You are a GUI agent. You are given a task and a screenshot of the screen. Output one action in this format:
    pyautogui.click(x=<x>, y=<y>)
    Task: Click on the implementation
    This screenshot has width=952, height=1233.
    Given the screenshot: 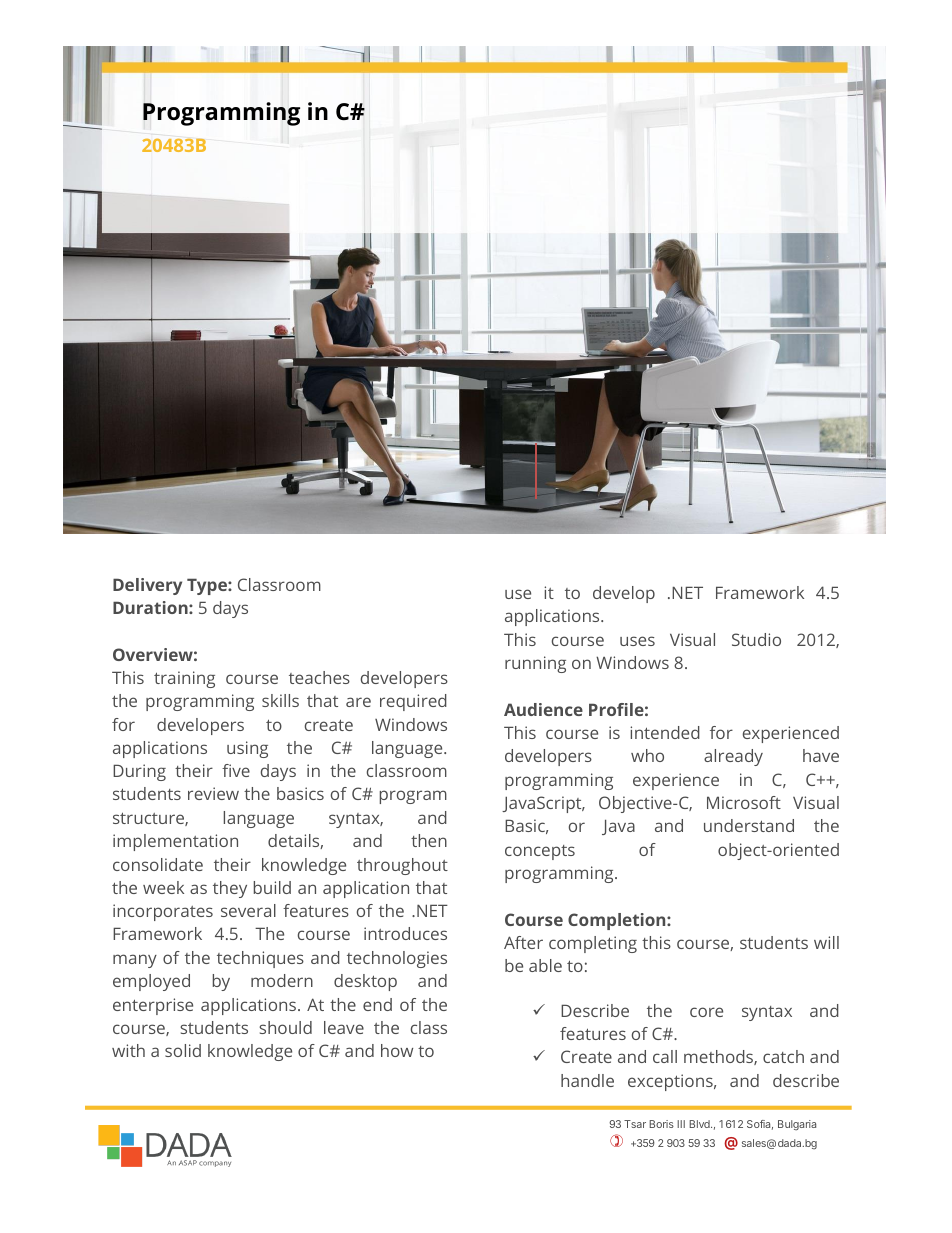 What is the action you would take?
    pyautogui.click(x=175, y=842)
